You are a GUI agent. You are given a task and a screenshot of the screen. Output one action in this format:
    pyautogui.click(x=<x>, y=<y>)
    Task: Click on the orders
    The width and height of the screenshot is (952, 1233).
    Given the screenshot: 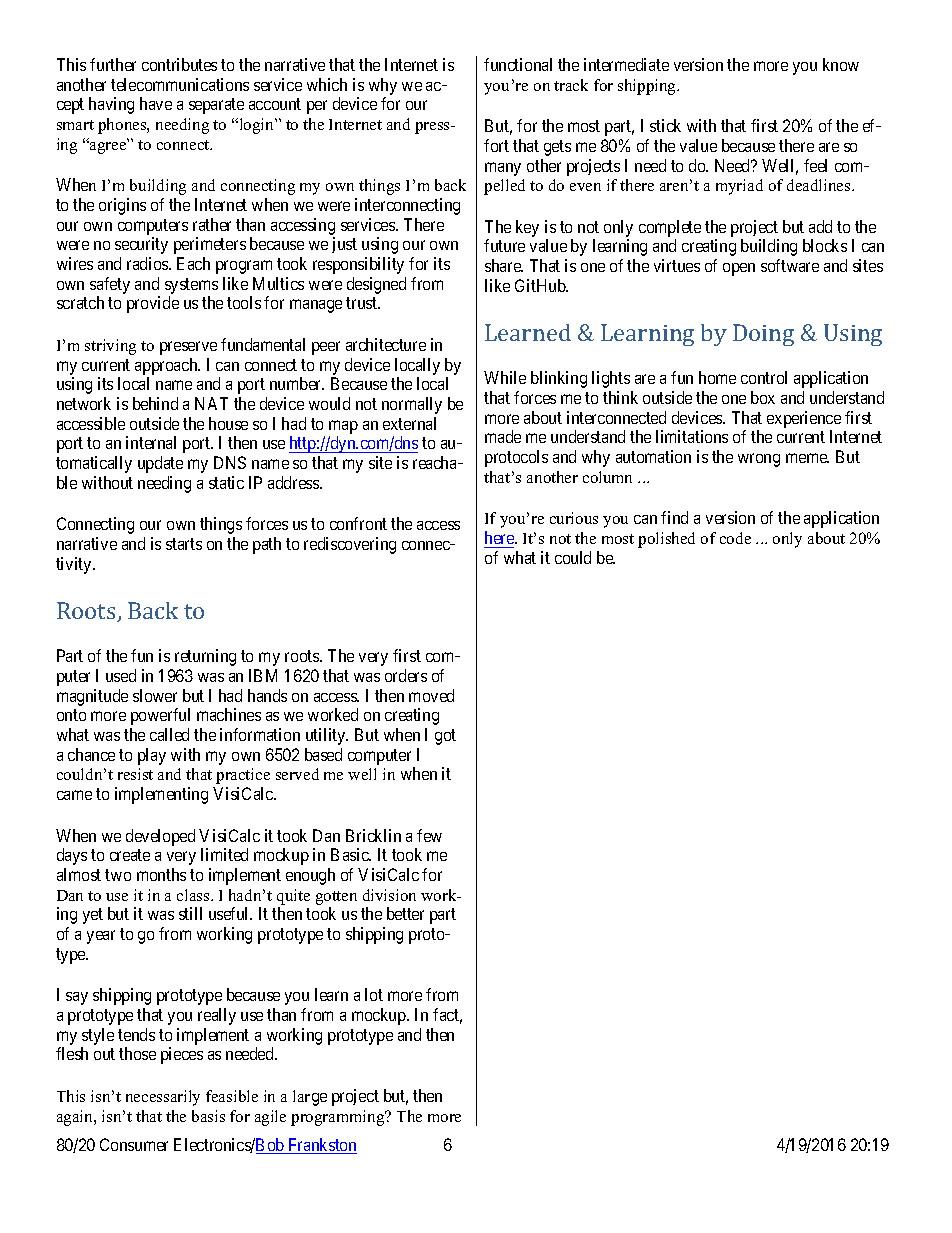 What is the action you would take?
    pyautogui.click(x=406, y=675)
